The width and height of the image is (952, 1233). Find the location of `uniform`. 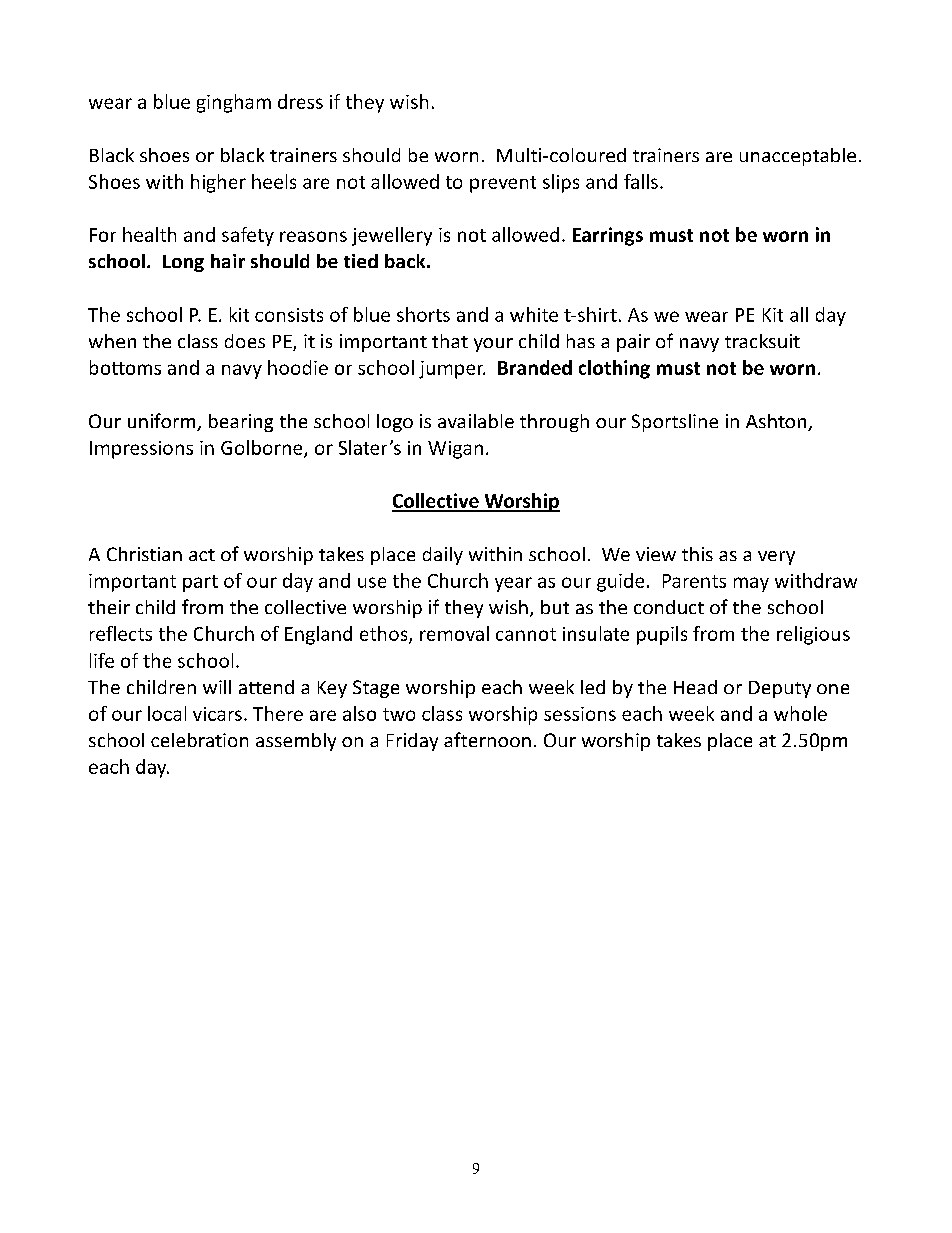

uniform is located at coordinates (163, 422).
